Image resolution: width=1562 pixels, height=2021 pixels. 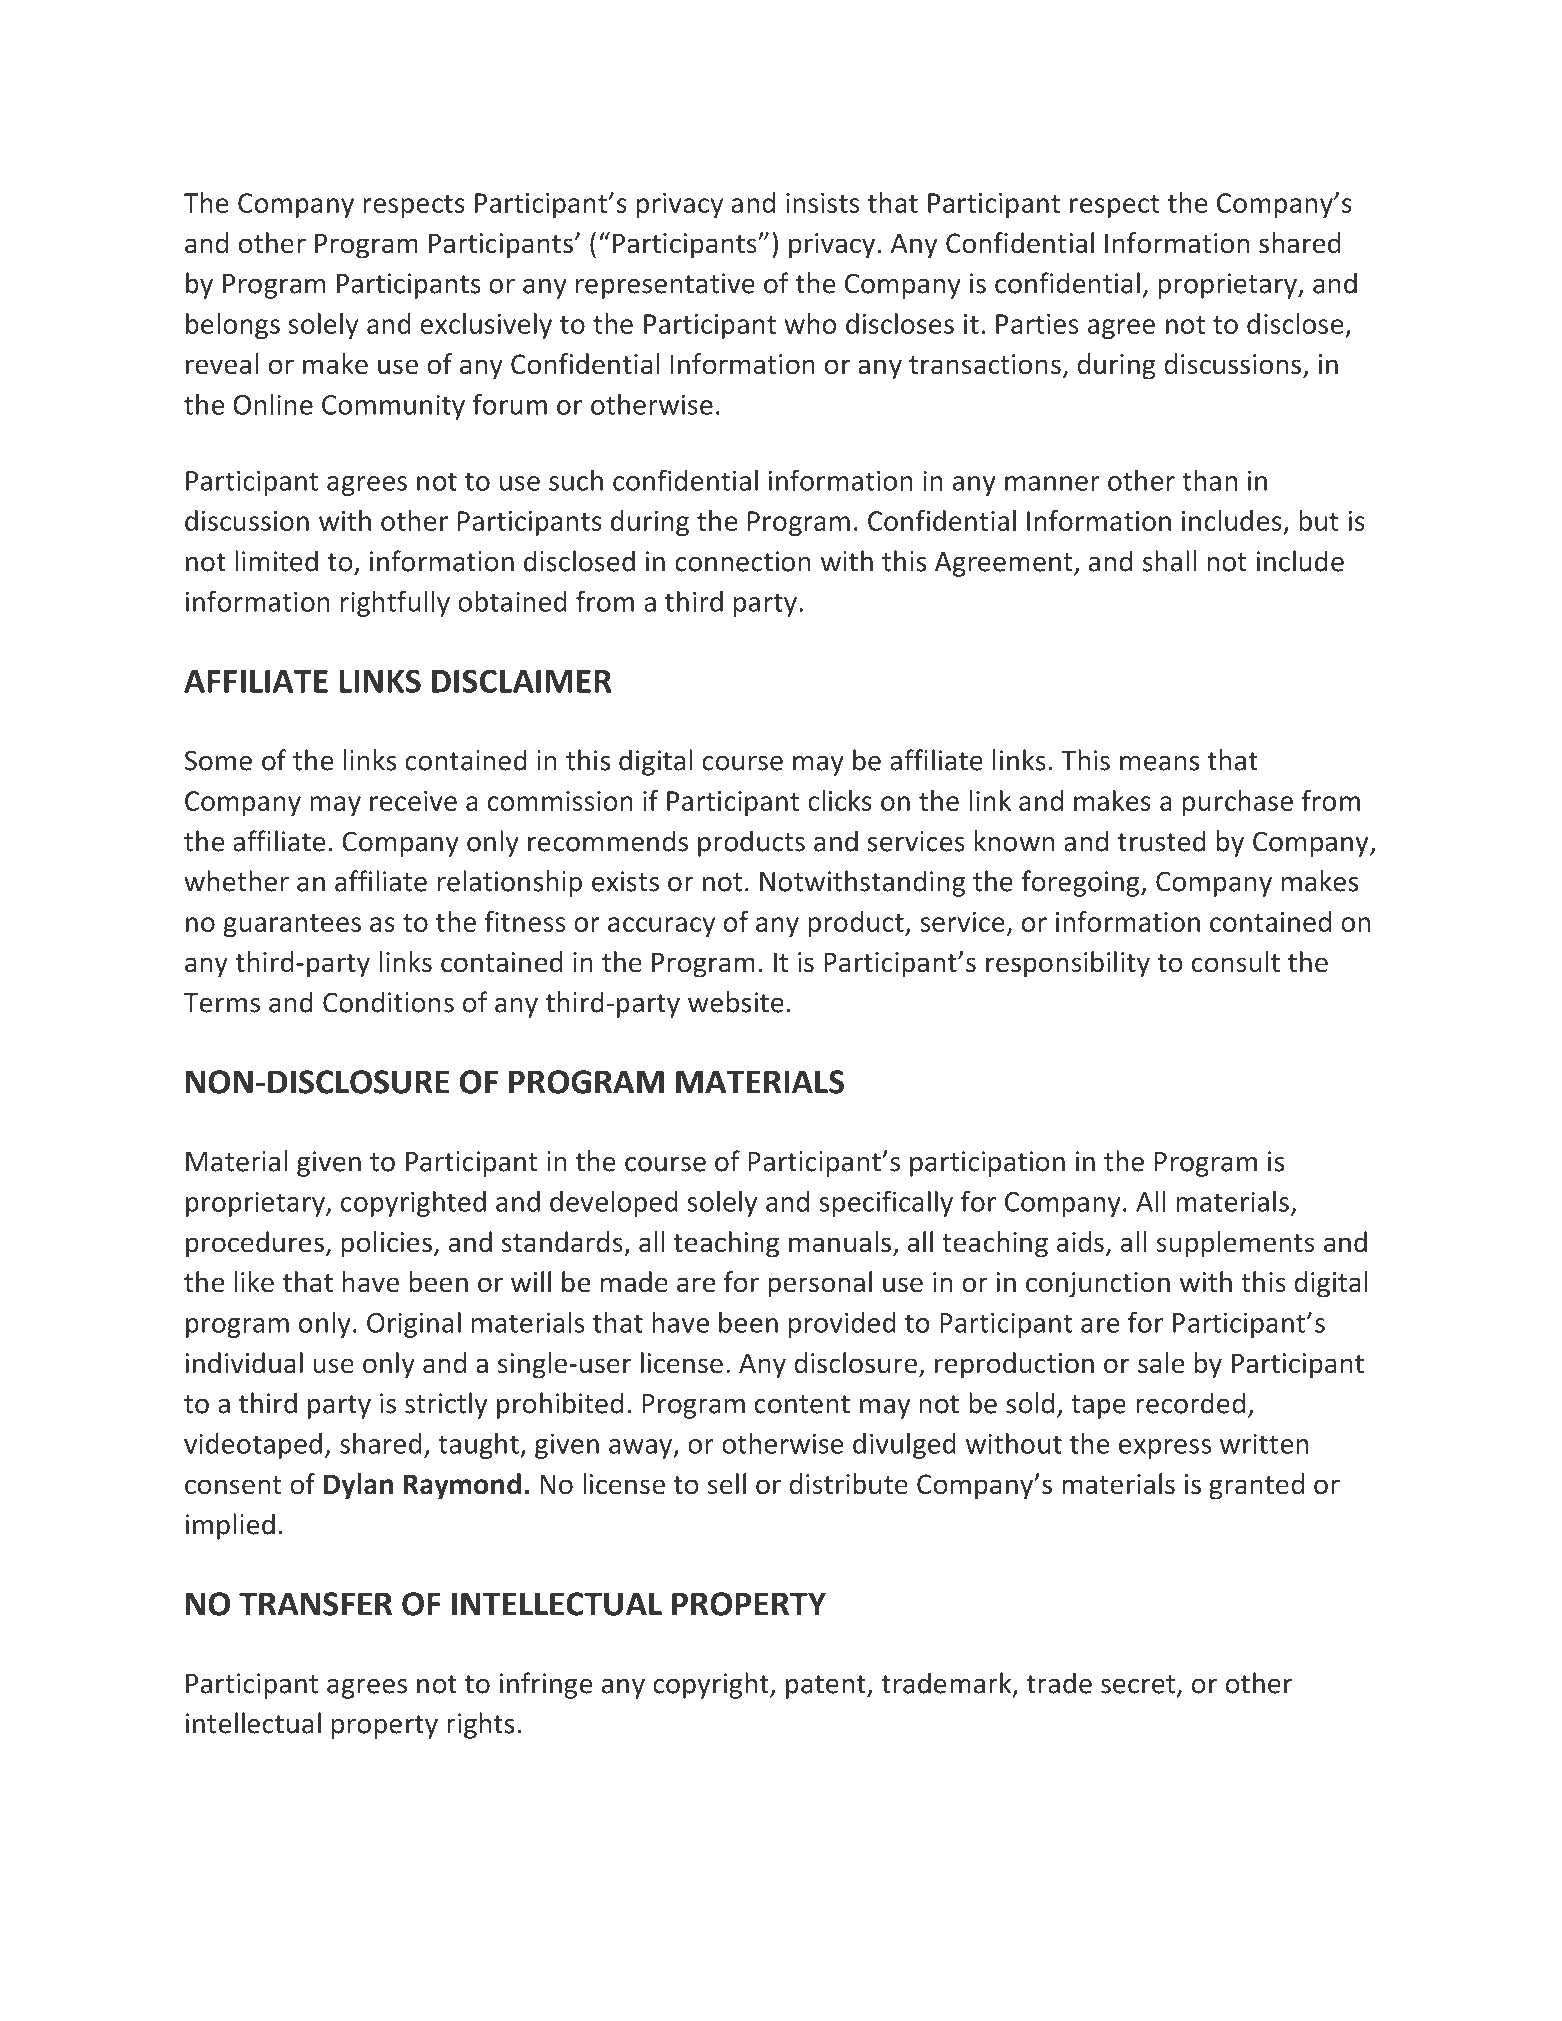 What do you see at coordinates (736, 1002) in the document?
I see `website` at bounding box center [736, 1002].
